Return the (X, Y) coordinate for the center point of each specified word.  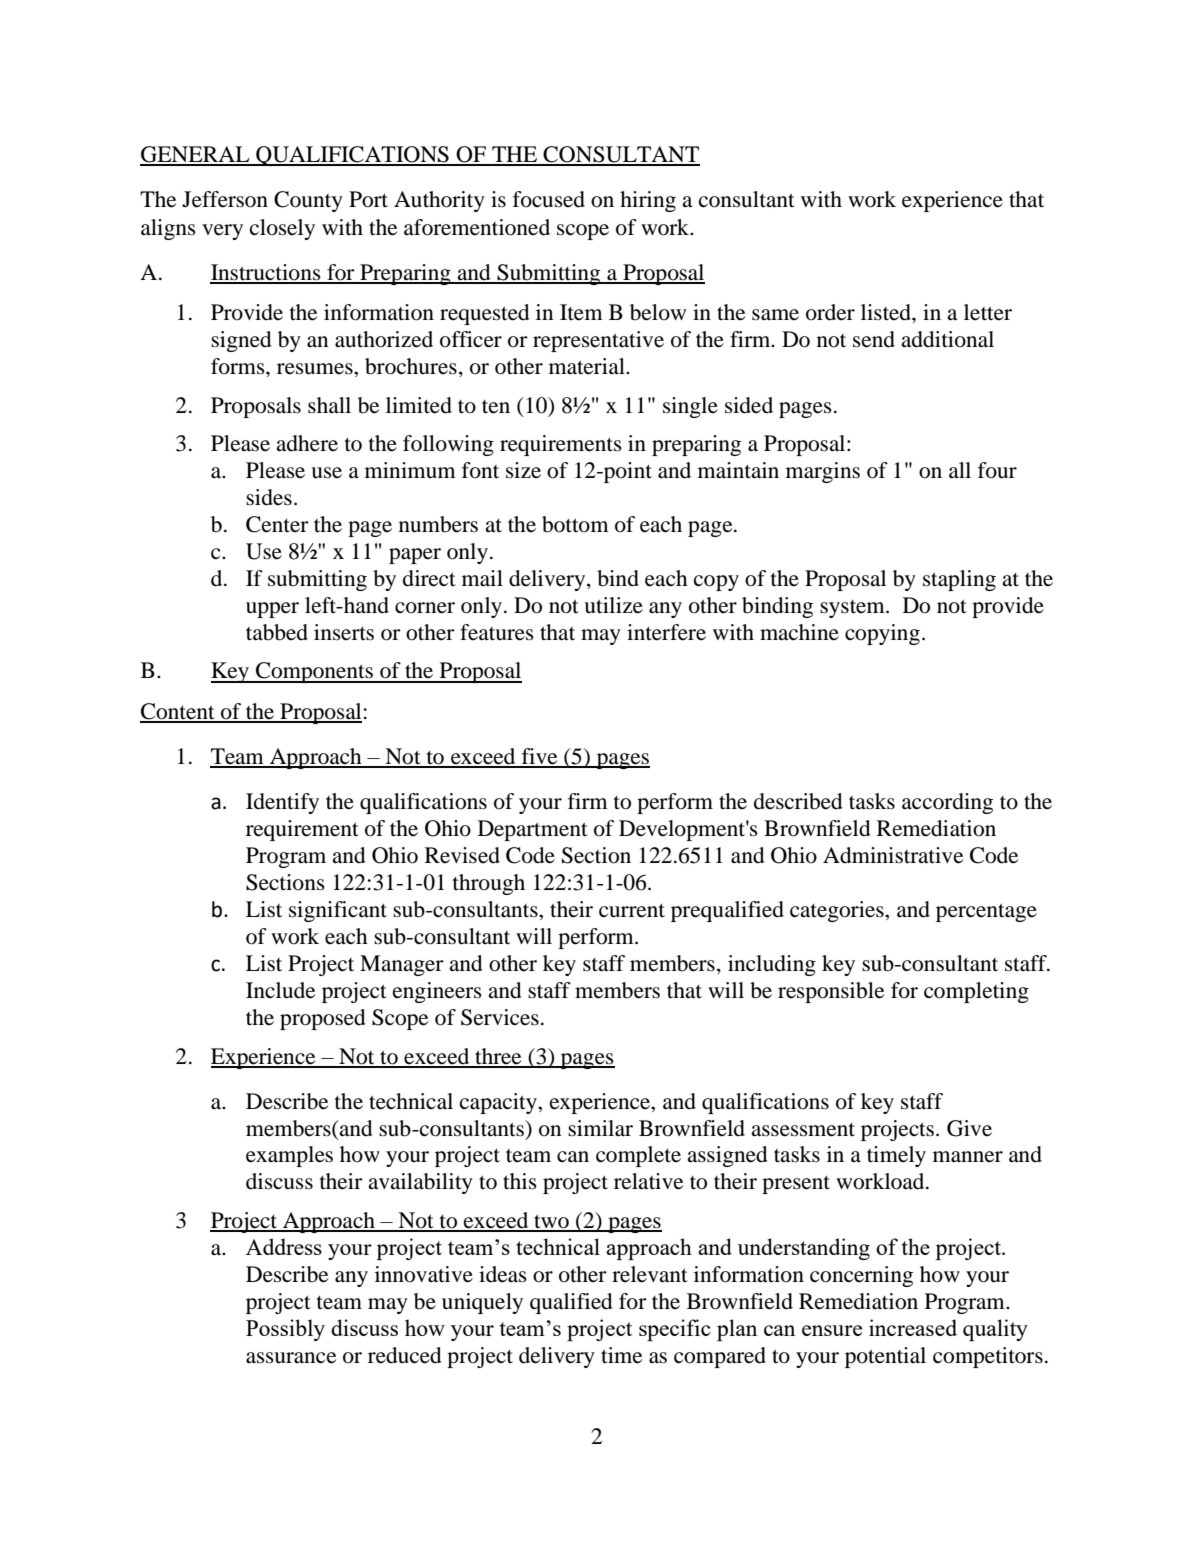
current (632, 911)
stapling (959, 580)
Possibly (285, 1330)
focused (549, 199)
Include (280, 990)
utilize (613, 605)
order (830, 312)
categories (838, 911)
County (308, 201)
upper (272, 610)
